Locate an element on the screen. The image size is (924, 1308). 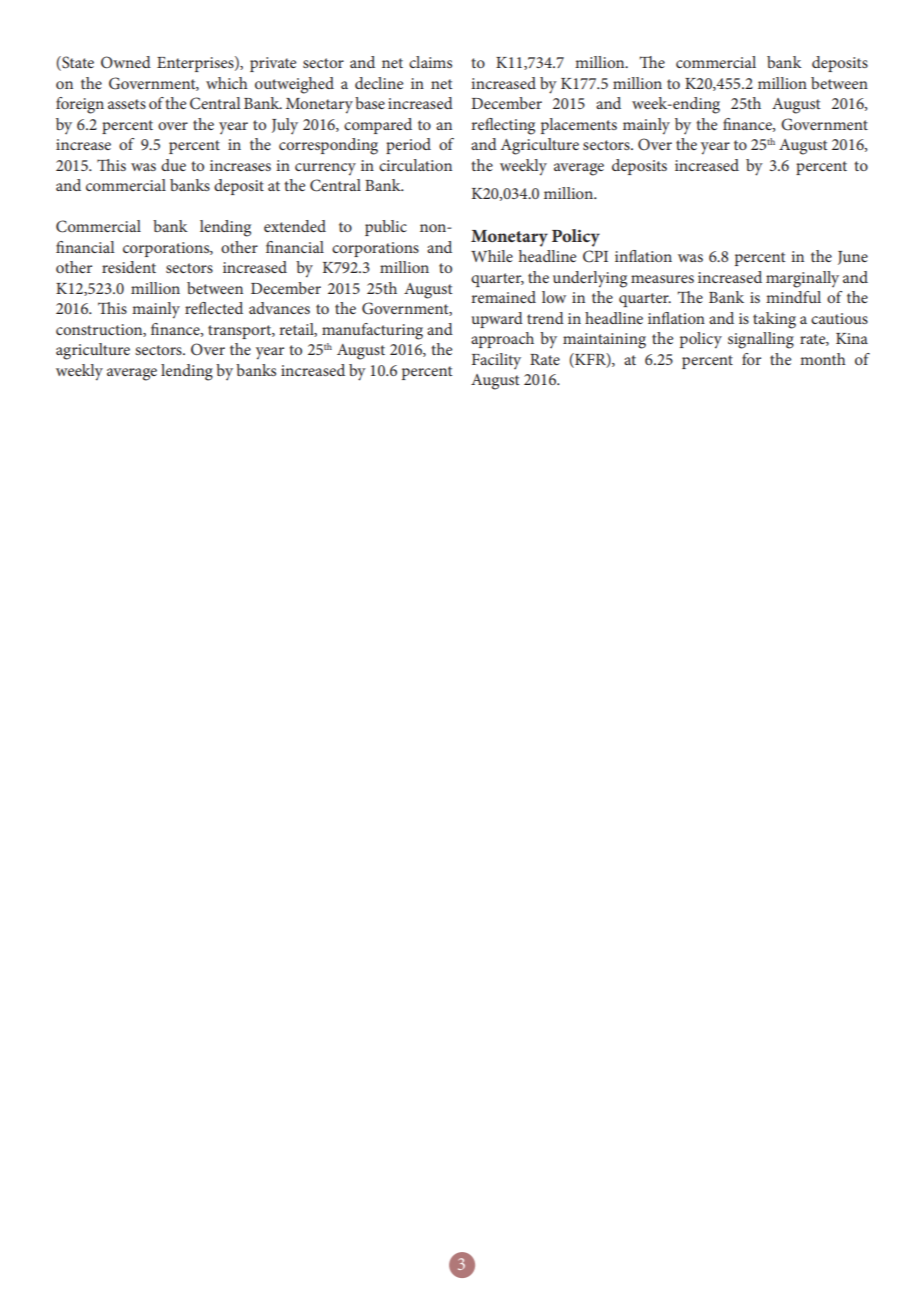
reflected is located at coordinates (214, 308).
